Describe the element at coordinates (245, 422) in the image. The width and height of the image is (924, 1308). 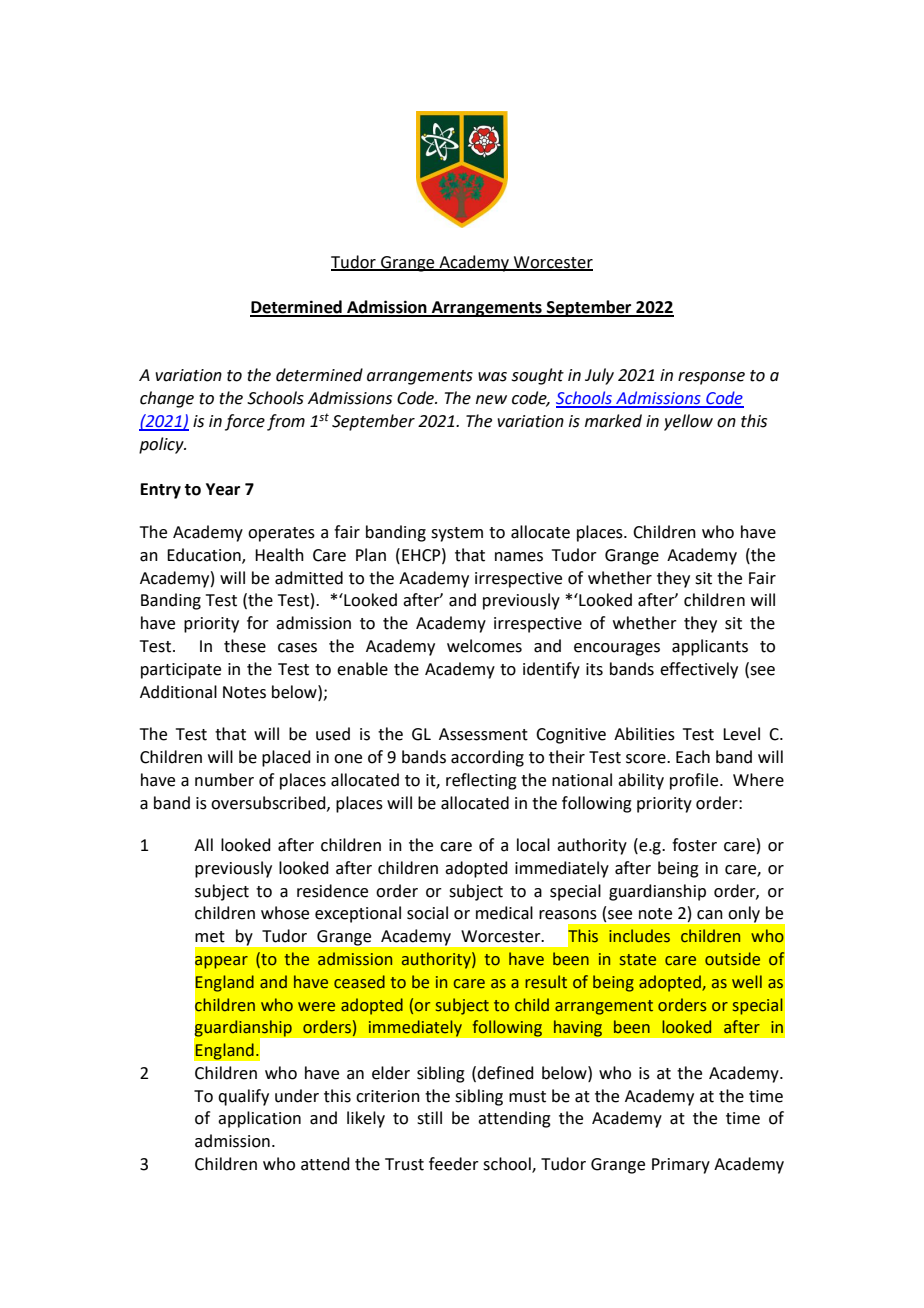
I see `force` at that location.
